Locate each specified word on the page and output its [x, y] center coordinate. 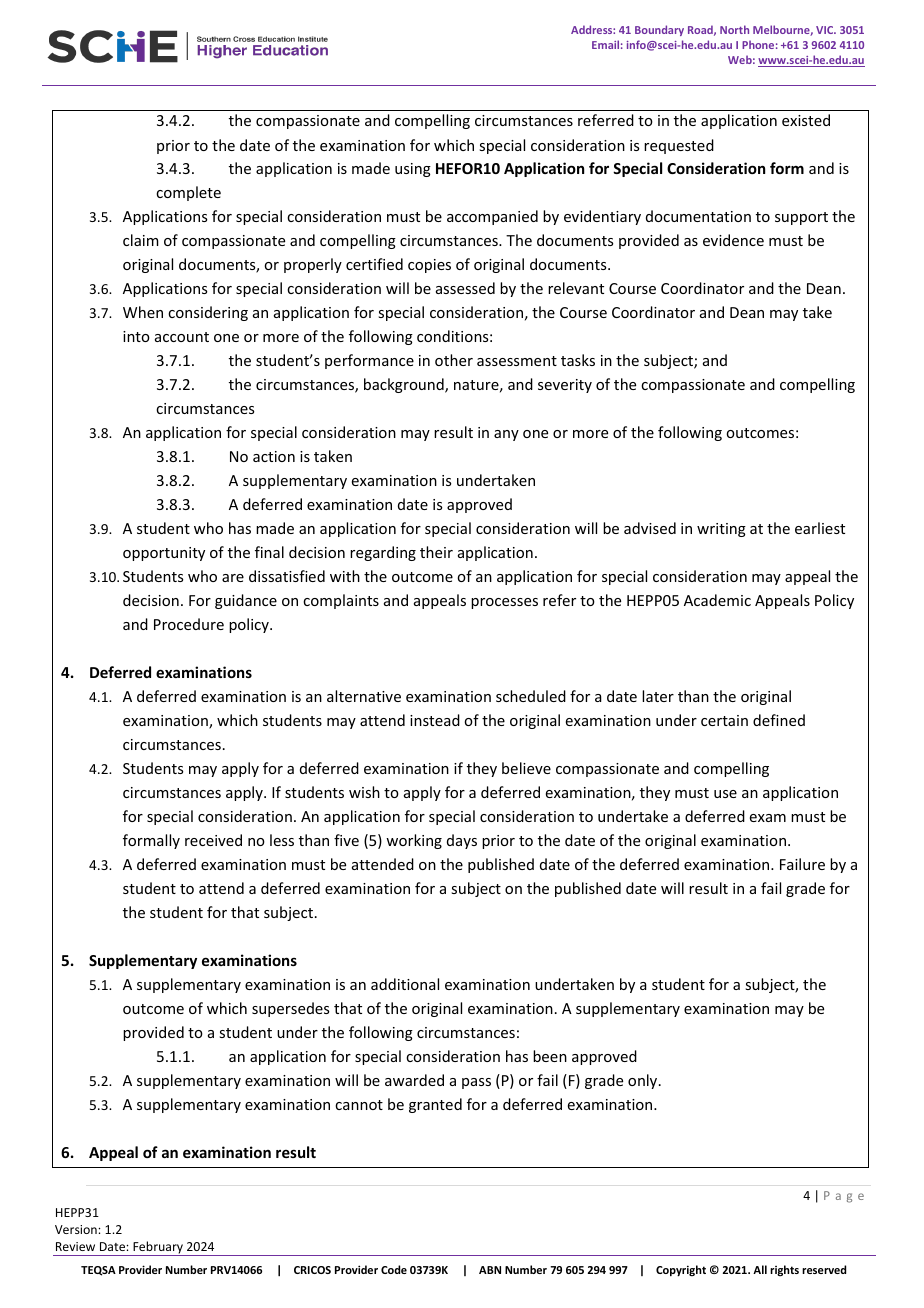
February [158, 1248]
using [413, 170]
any [506, 435]
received [213, 840]
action [274, 456]
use [725, 794]
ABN [490, 1270]
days [462, 841]
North [734, 29]
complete [188, 193]
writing [721, 530]
